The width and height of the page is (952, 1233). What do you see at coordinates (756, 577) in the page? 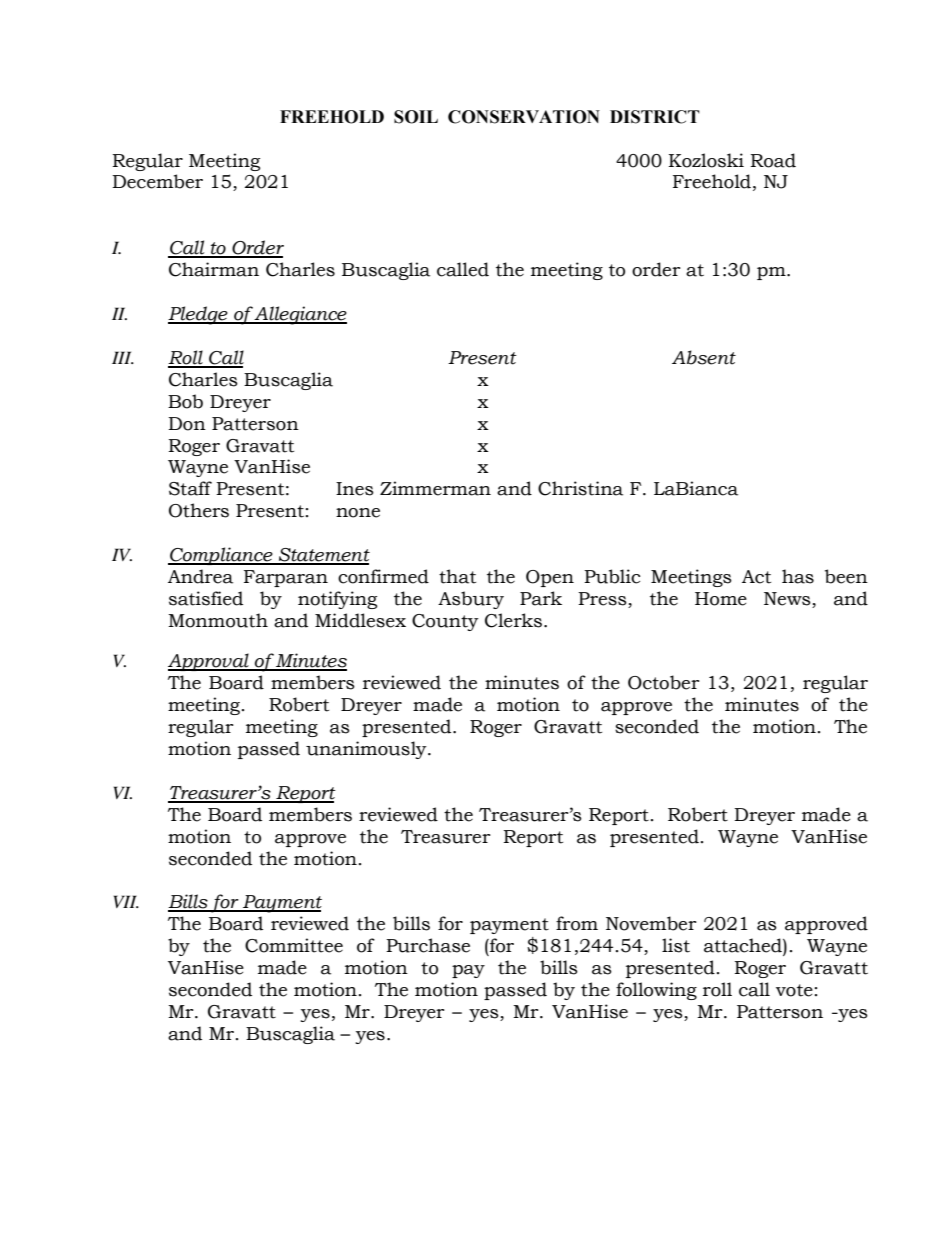
I see `Act` at bounding box center [756, 577].
